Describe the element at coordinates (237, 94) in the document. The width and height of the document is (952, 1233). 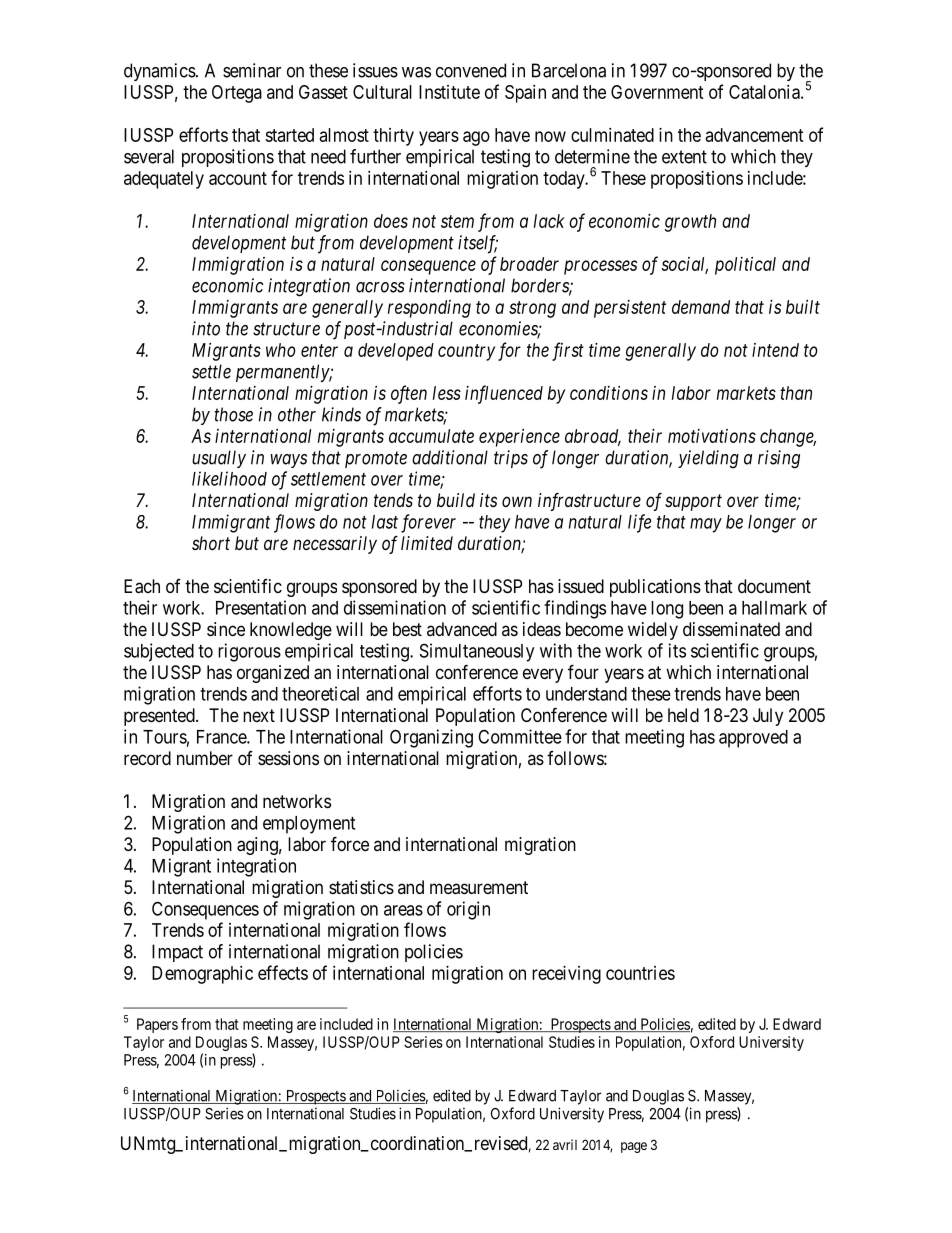
I see `Ortega` at that location.
